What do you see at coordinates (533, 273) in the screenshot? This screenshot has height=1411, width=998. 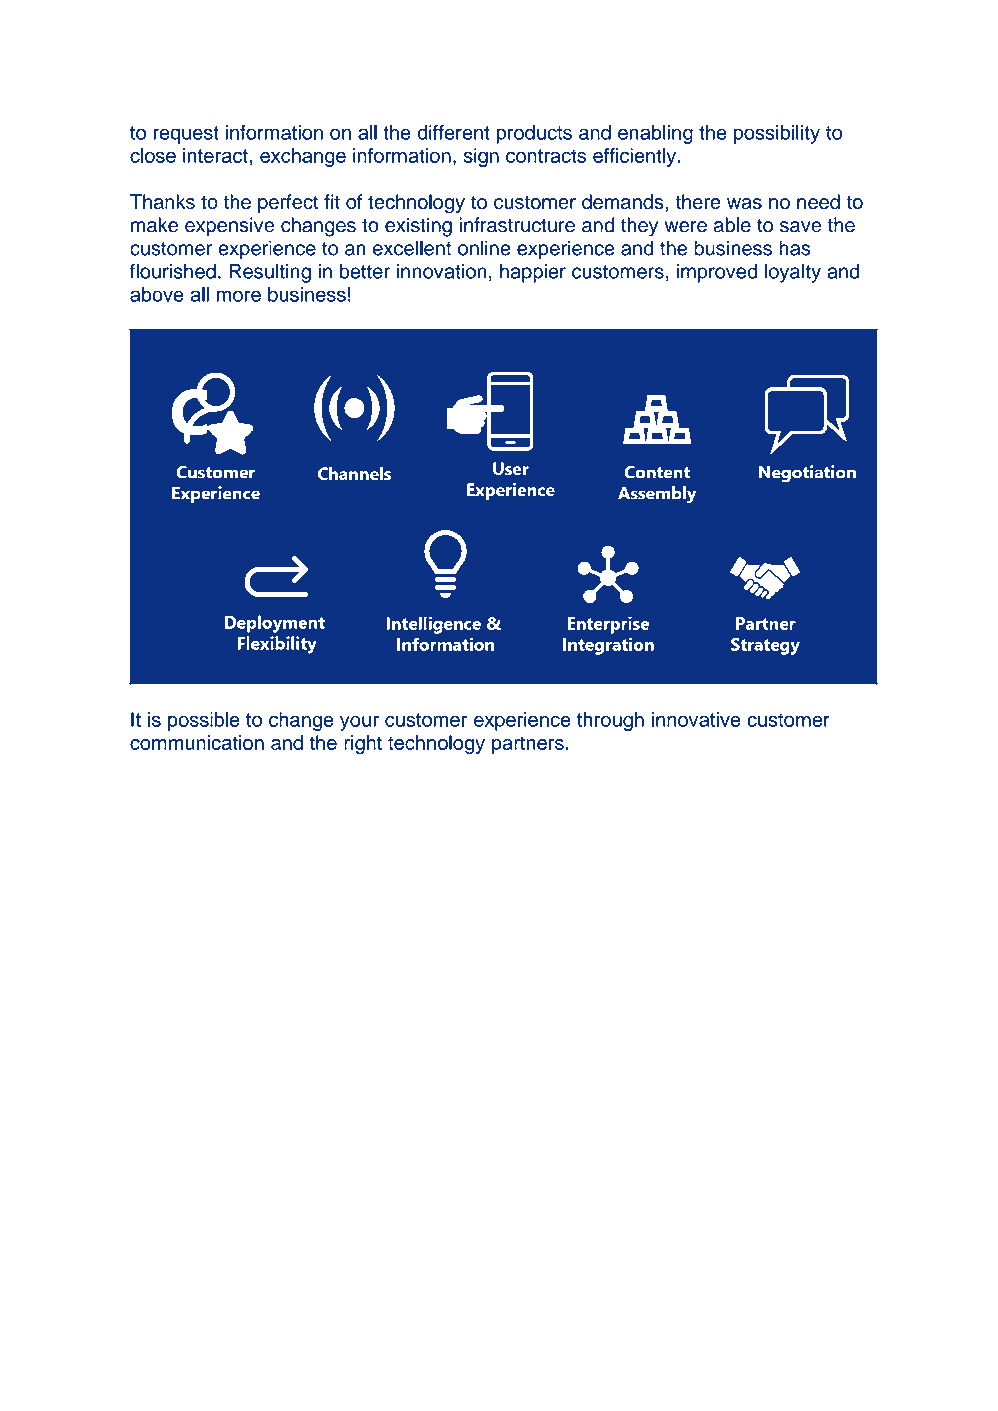 I see `happier` at bounding box center [533, 273].
